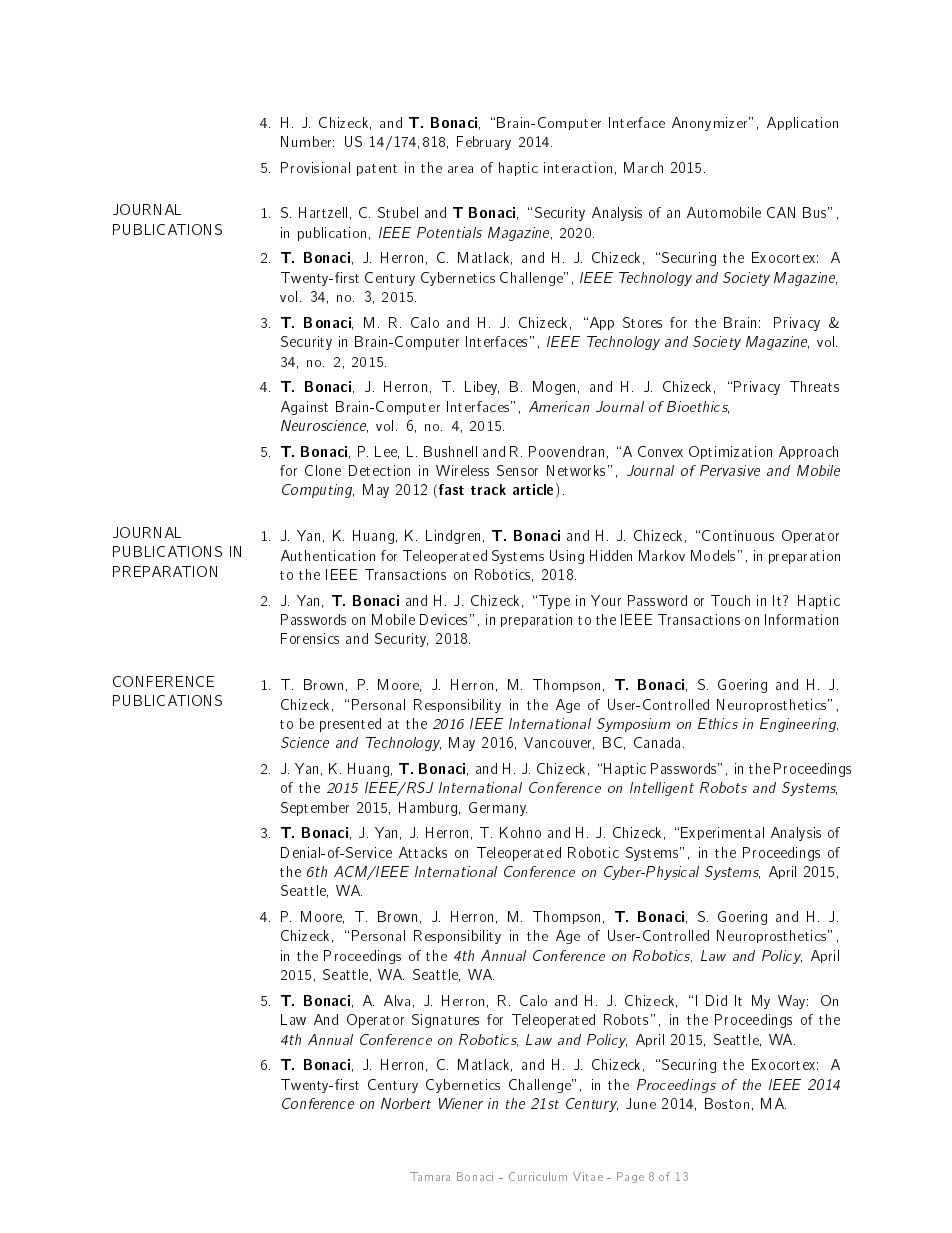 The width and height of the screenshot is (952, 1233). What do you see at coordinates (538, 1176) in the screenshot?
I see `Curriculum` at bounding box center [538, 1176].
